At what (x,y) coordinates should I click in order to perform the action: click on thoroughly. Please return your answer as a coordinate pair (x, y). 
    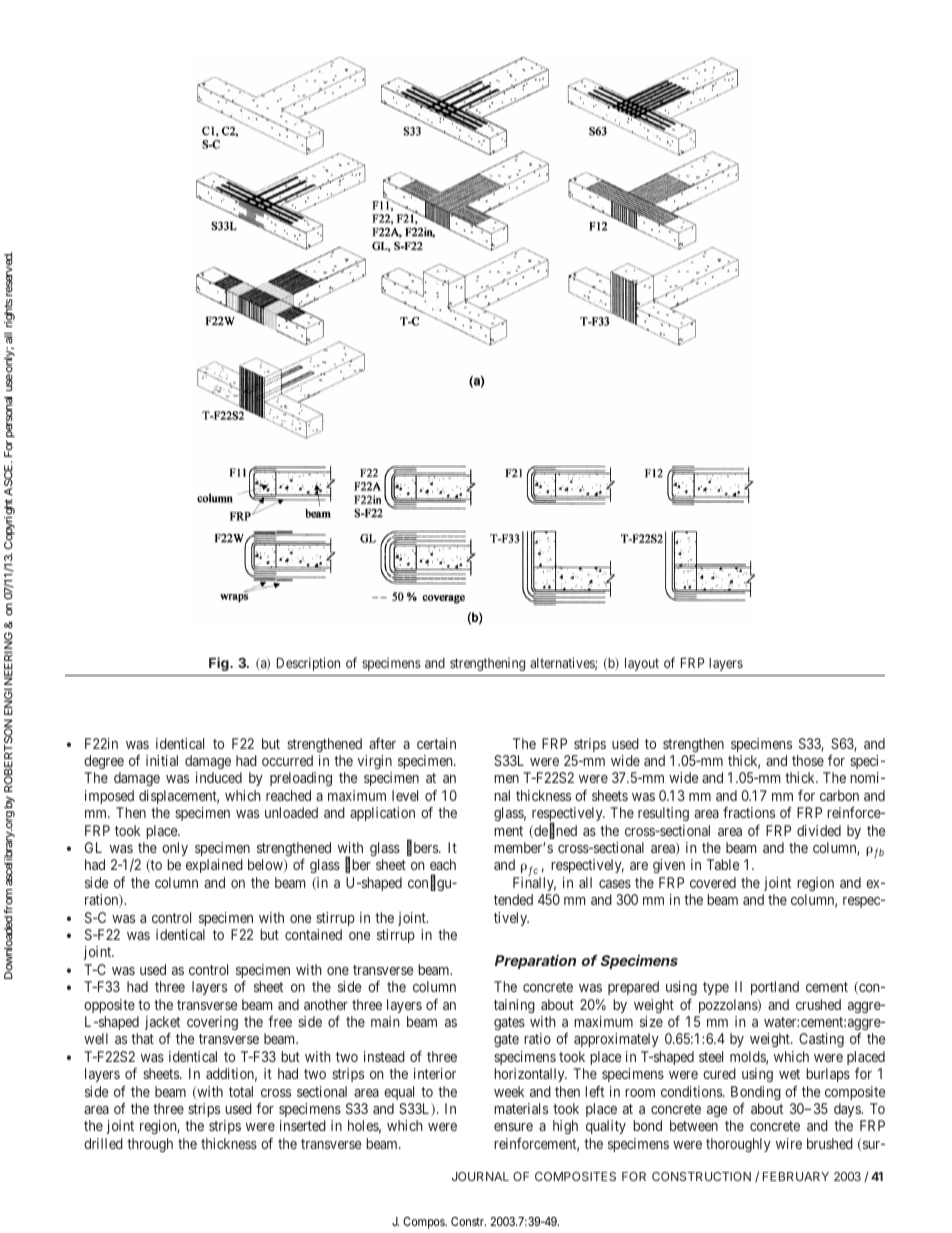
    Looking at the image, I should click on (738, 1145).
